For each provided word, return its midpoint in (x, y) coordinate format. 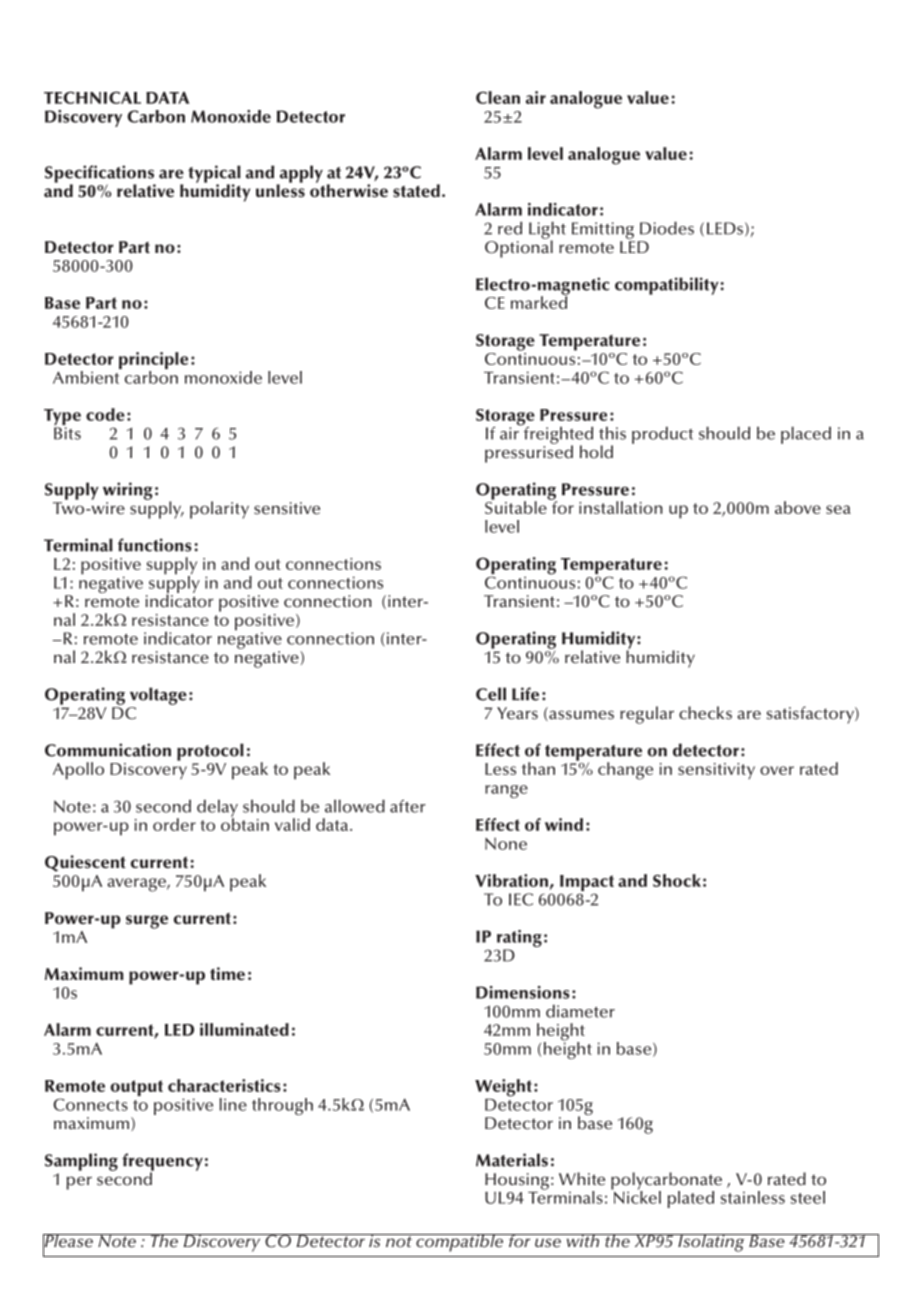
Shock (677, 880)
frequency (162, 1163)
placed (806, 435)
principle (153, 362)
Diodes (667, 228)
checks (705, 713)
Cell (491, 694)
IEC (521, 899)
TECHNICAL (92, 97)
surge (147, 922)
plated (690, 1199)
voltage (158, 696)
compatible (460, 1243)
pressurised (529, 453)
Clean (498, 97)
